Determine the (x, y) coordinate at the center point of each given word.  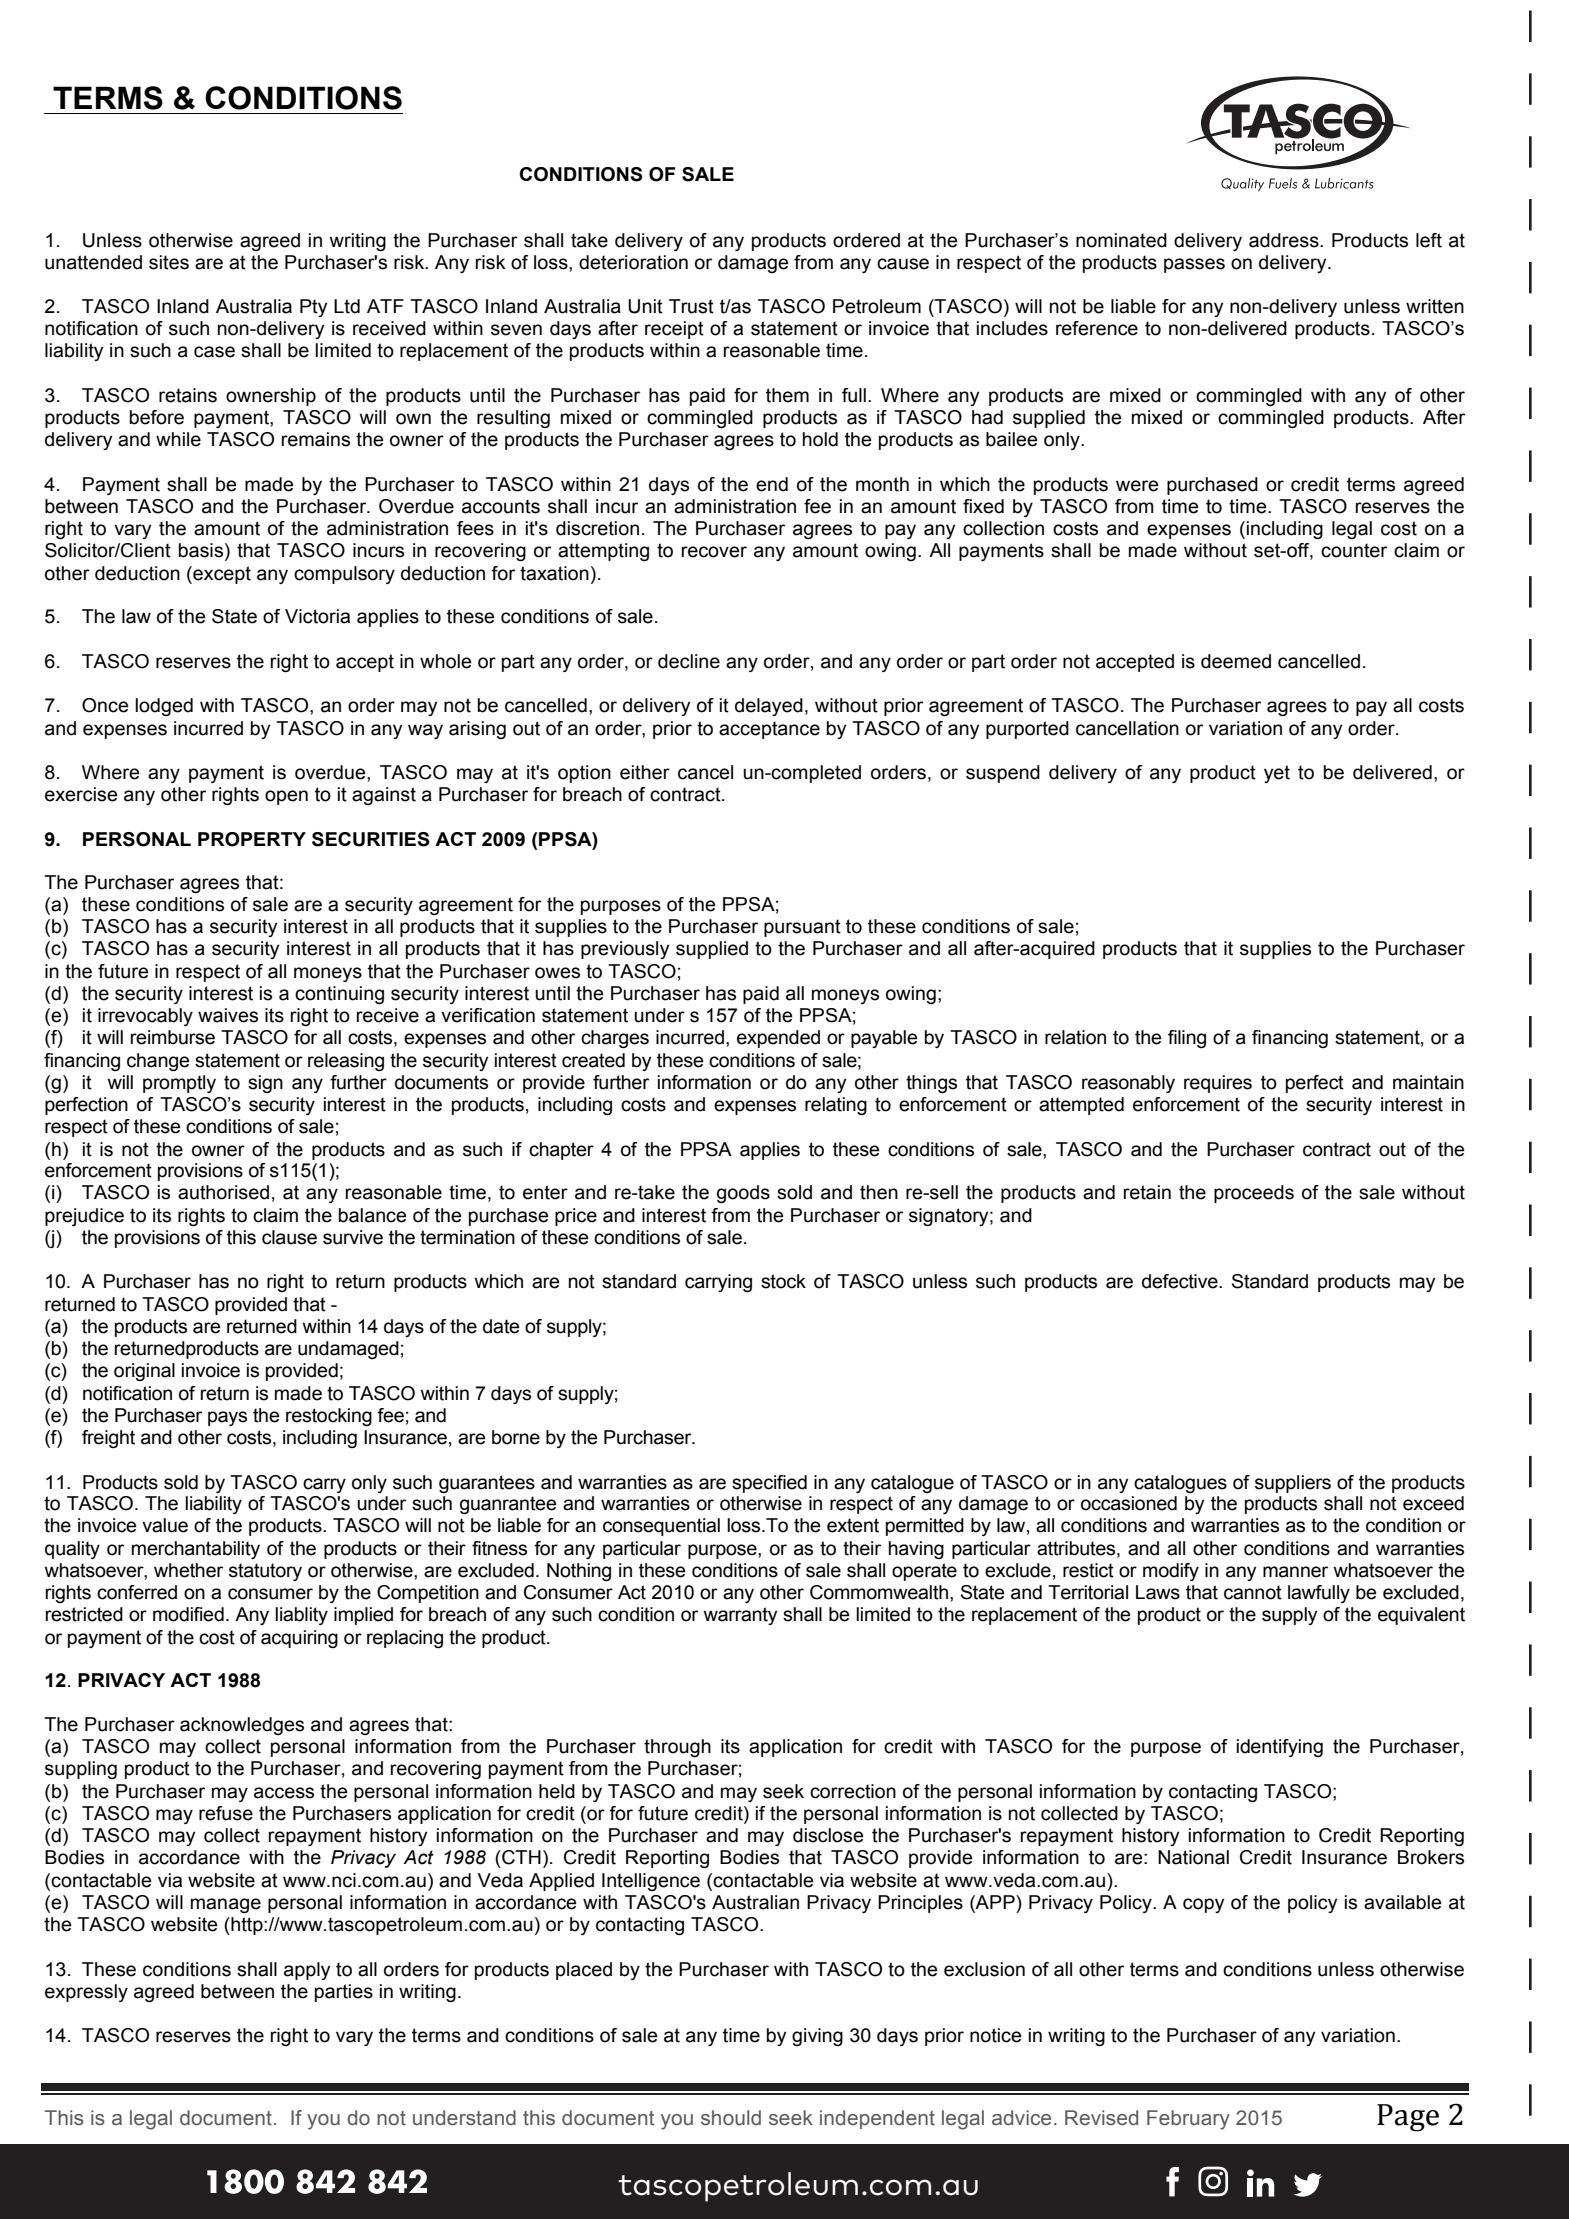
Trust (691, 306)
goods (743, 1194)
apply (307, 1971)
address (1285, 240)
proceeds (1254, 1194)
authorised (223, 1192)
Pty (313, 308)
